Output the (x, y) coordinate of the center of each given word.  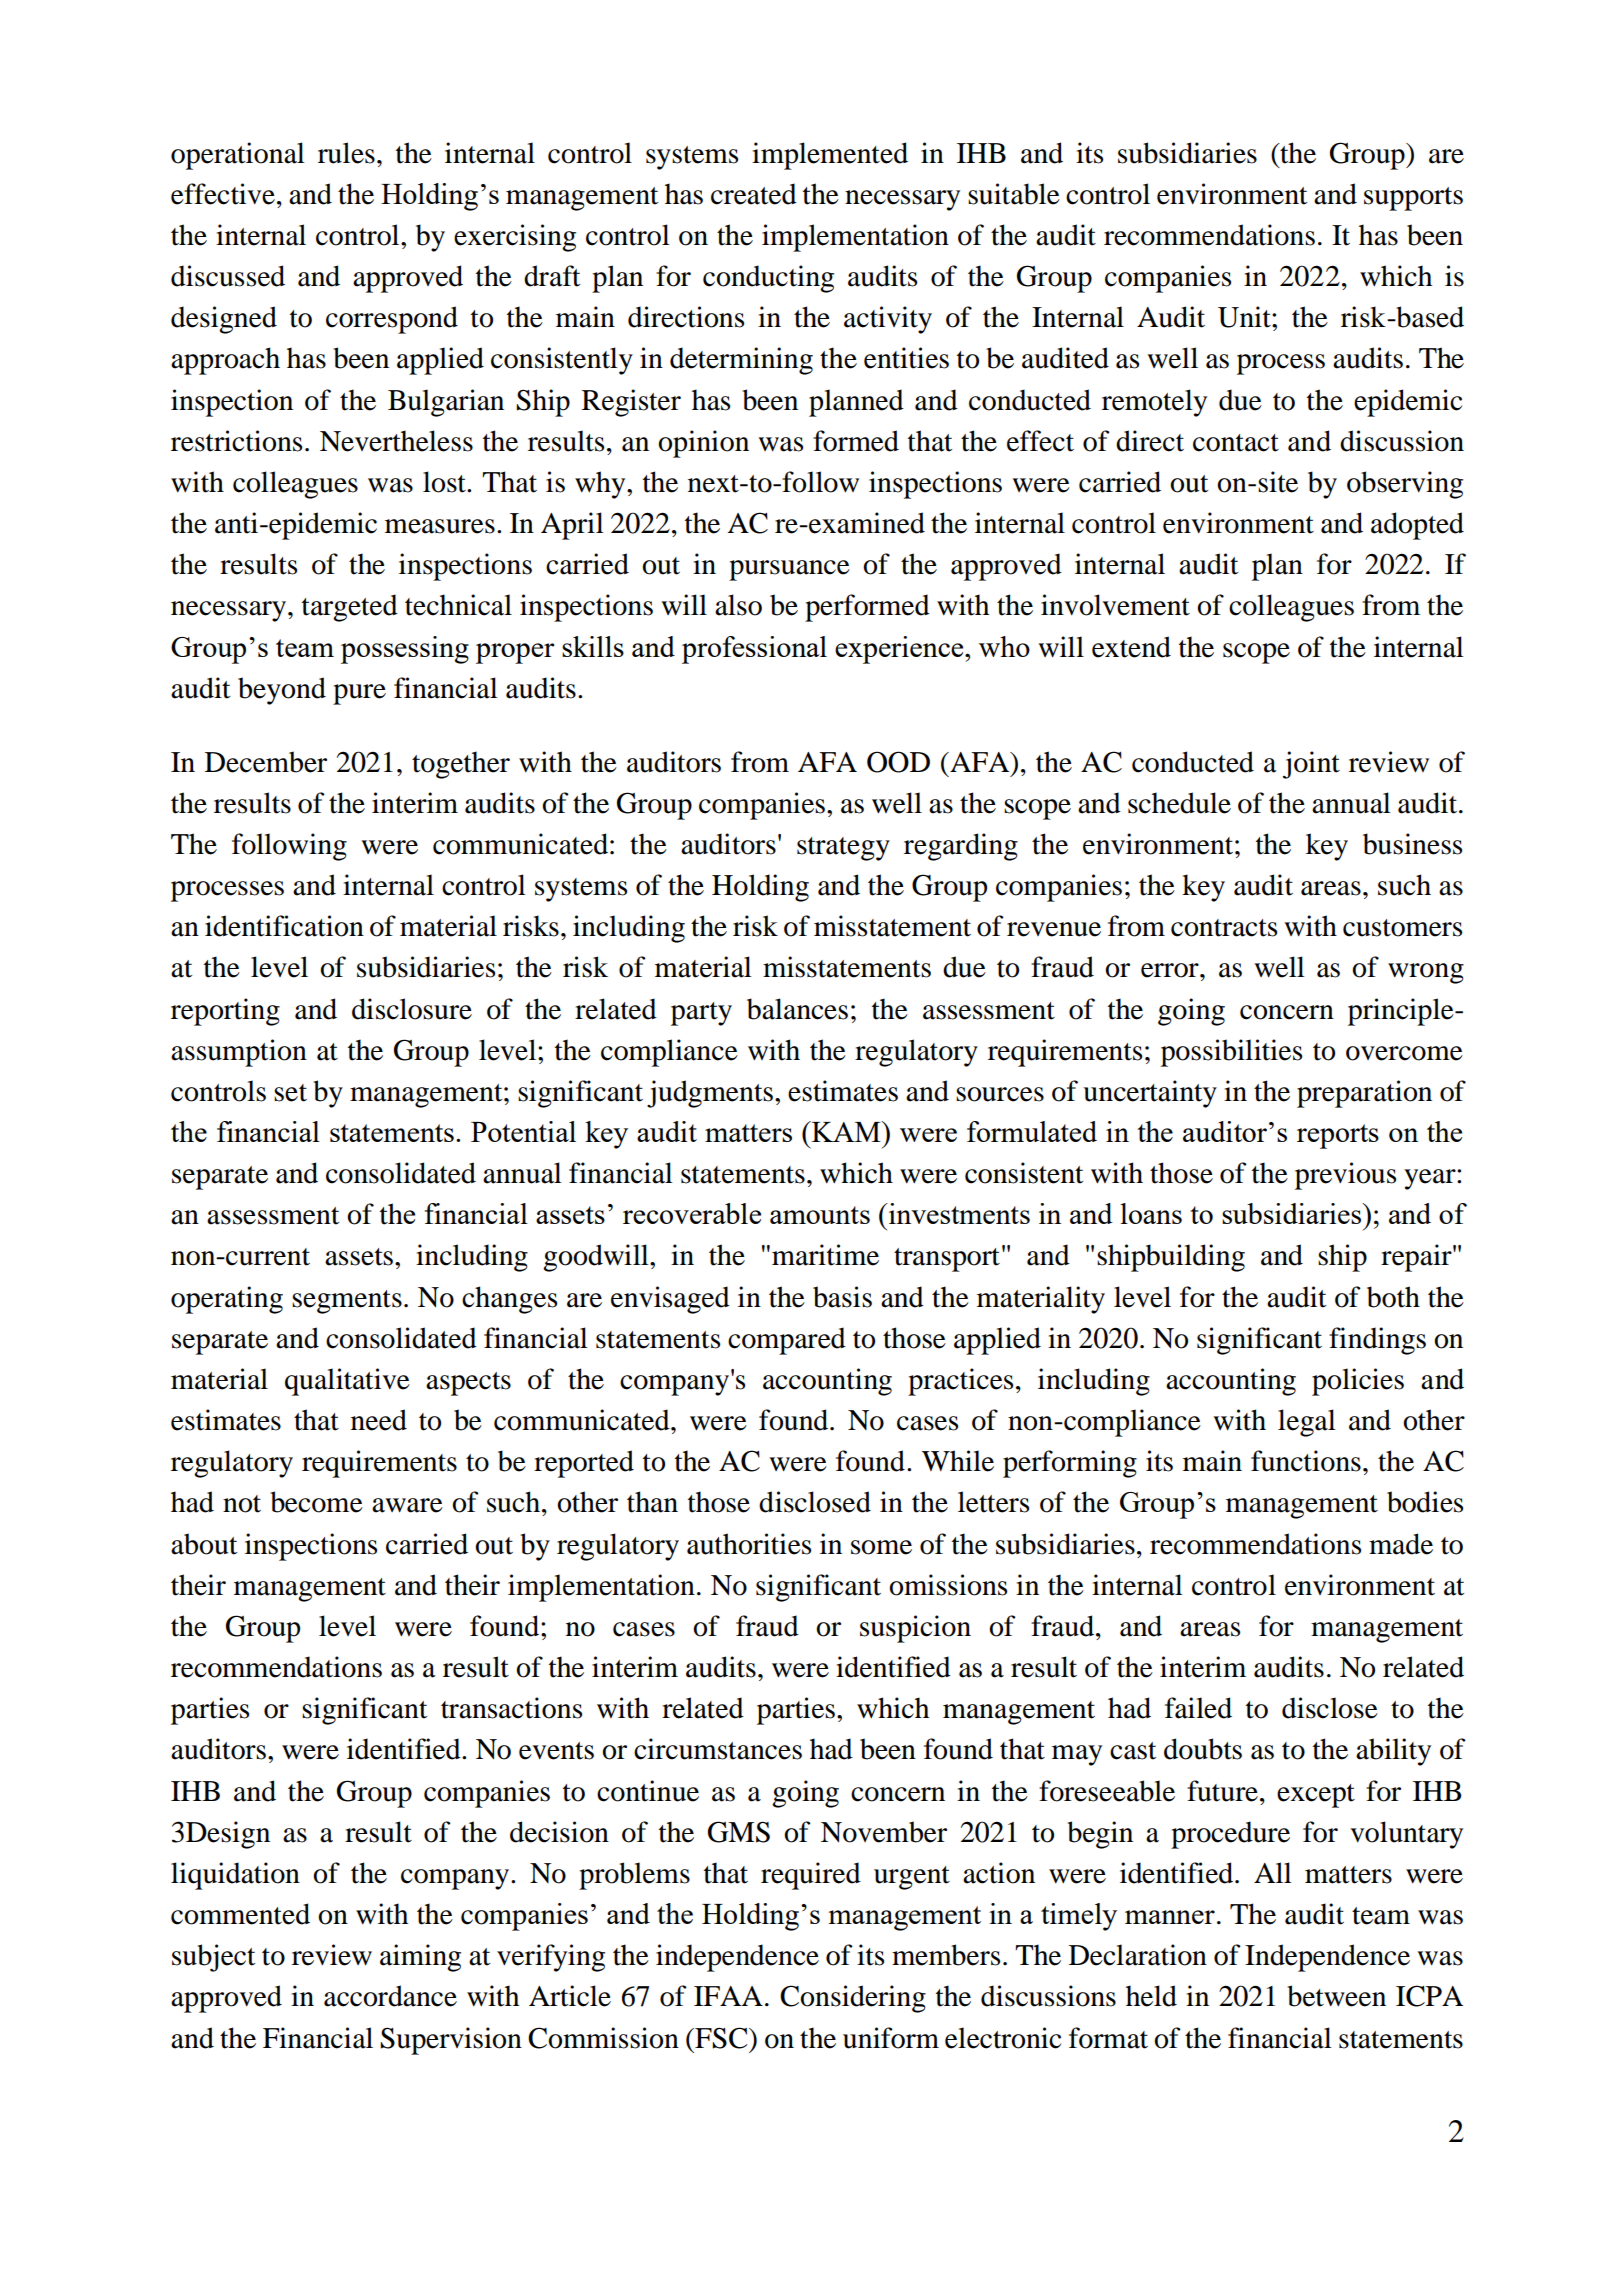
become (316, 1502)
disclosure (412, 1009)
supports (1413, 199)
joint (1311, 765)
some (881, 1547)
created (754, 194)
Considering (853, 1999)
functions (1306, 1461)
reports (1338, 1136)
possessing (405, 650)
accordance (390, 1996)
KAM (846, 1131)
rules (346, 153)
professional (754, 650)
